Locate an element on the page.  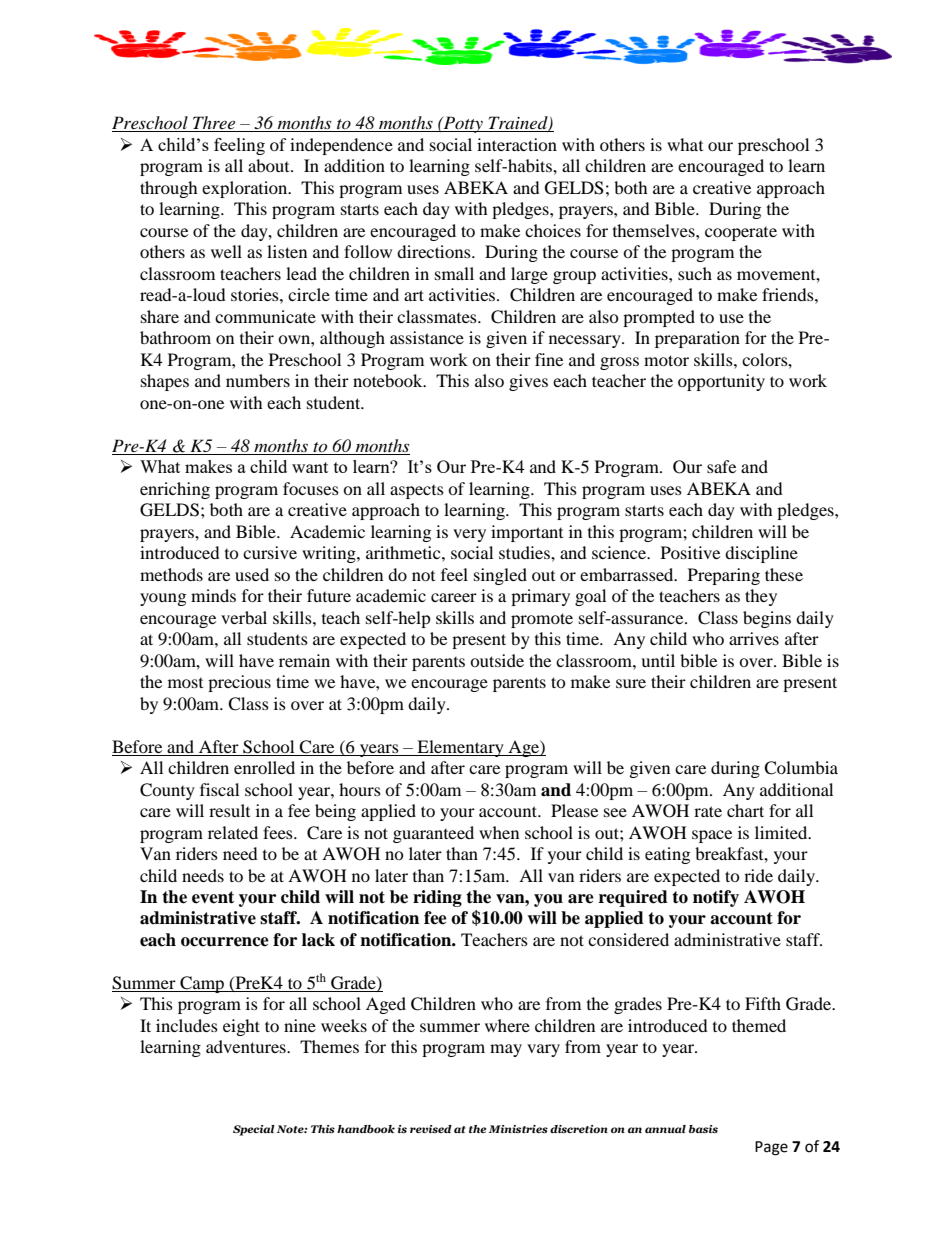
Special is located at coordinates (254, 1130).
